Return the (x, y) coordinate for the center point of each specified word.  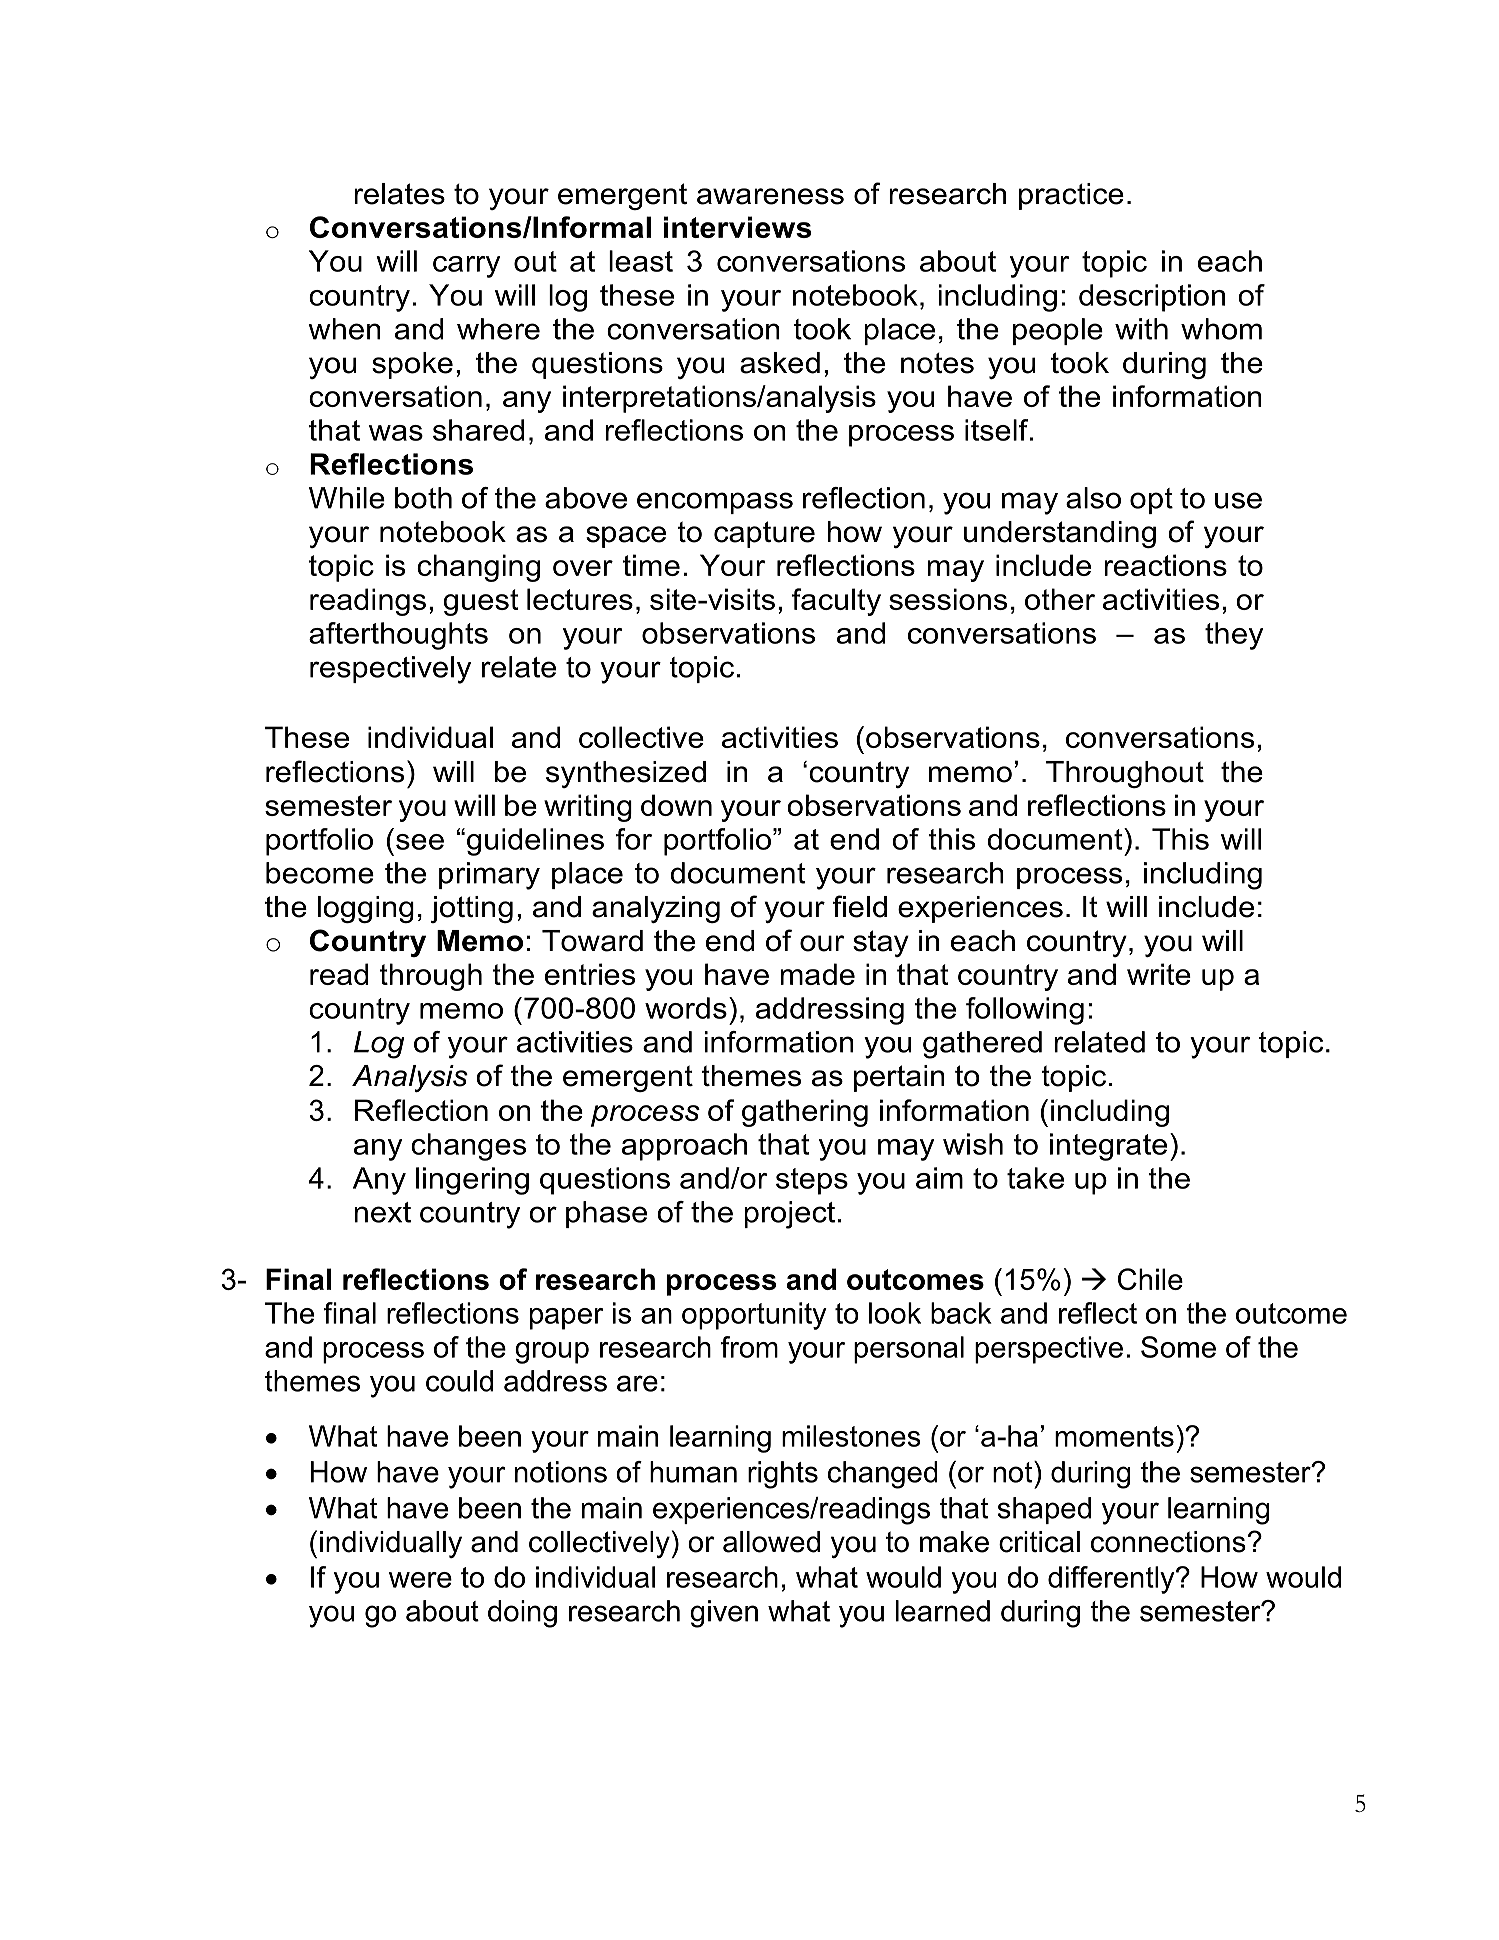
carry (466, 267)
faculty (836, 602)
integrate (1108, 1147)
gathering (805, 1113)
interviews (738, 227)
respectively (390, 670)
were (420, 1580)
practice (1071, 196)
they (1234, 636)
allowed (771, 1542)
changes (468, 1147)
